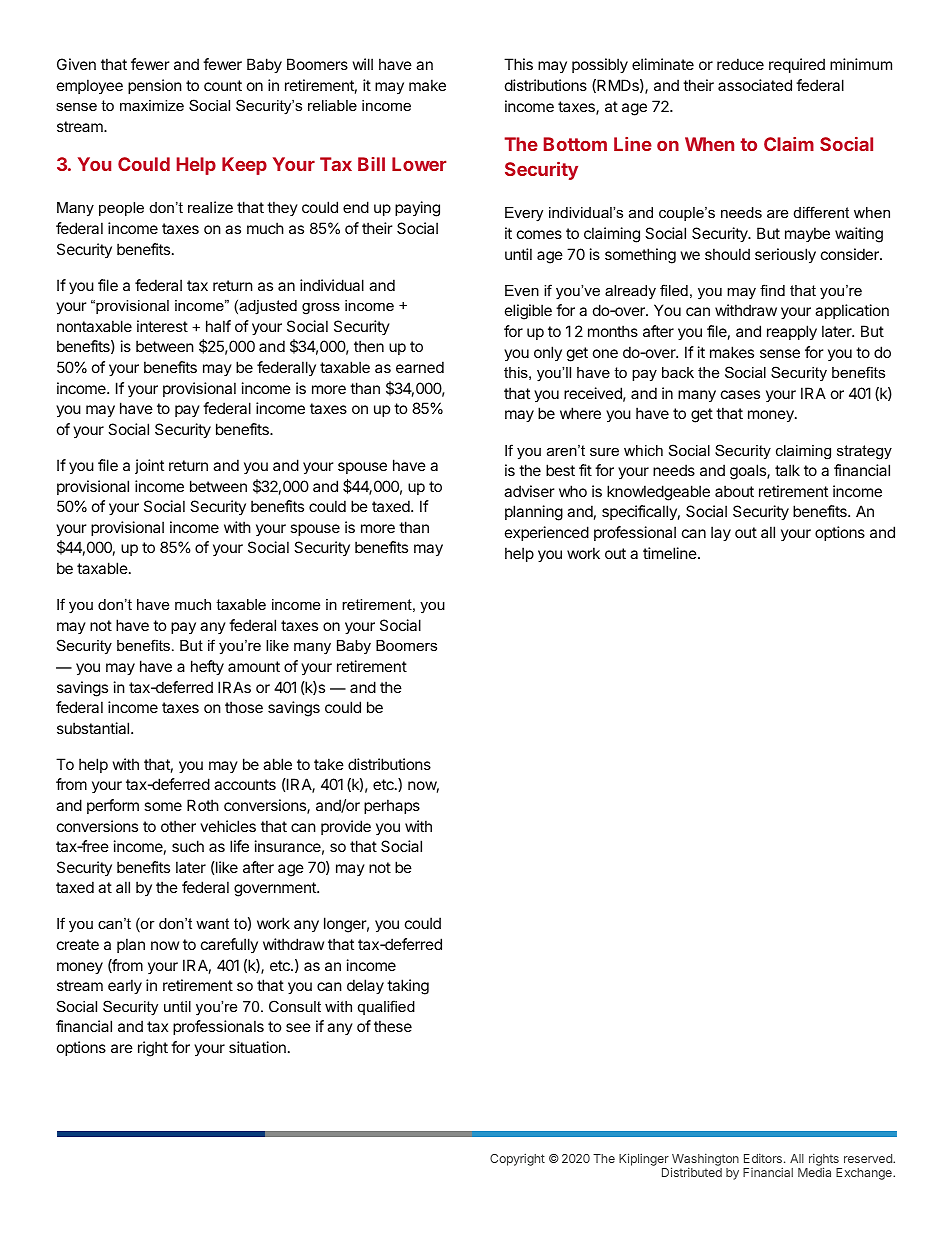 Image resolution: width=952 pixels, height=1233 pixels. I want to click on pension, so click(155, 86).
